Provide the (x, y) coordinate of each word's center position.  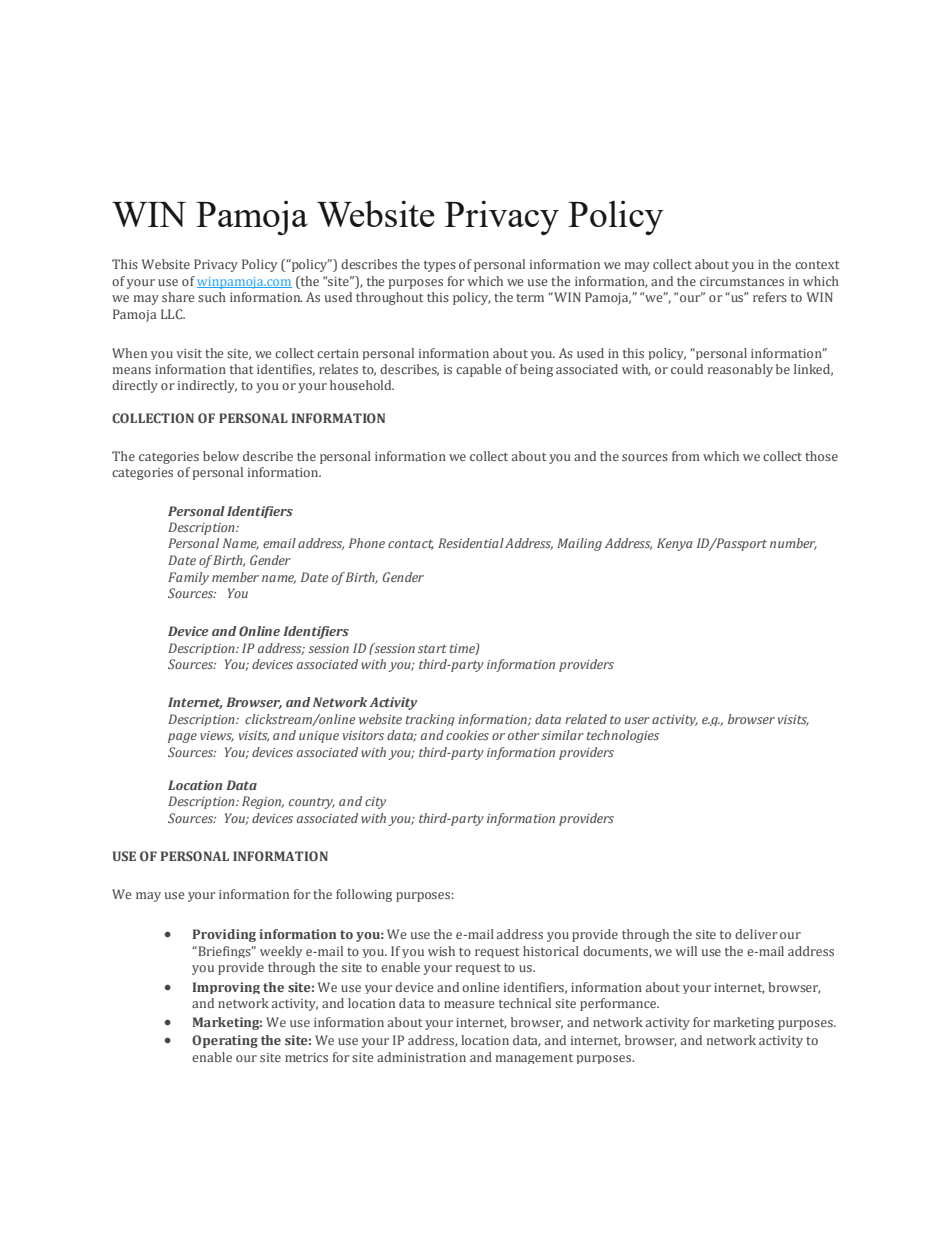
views (217, 736)
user (637, 720)
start (432, 649)
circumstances (742, 281)
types (440, 266)
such (212, 297)
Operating (225, 1041)
